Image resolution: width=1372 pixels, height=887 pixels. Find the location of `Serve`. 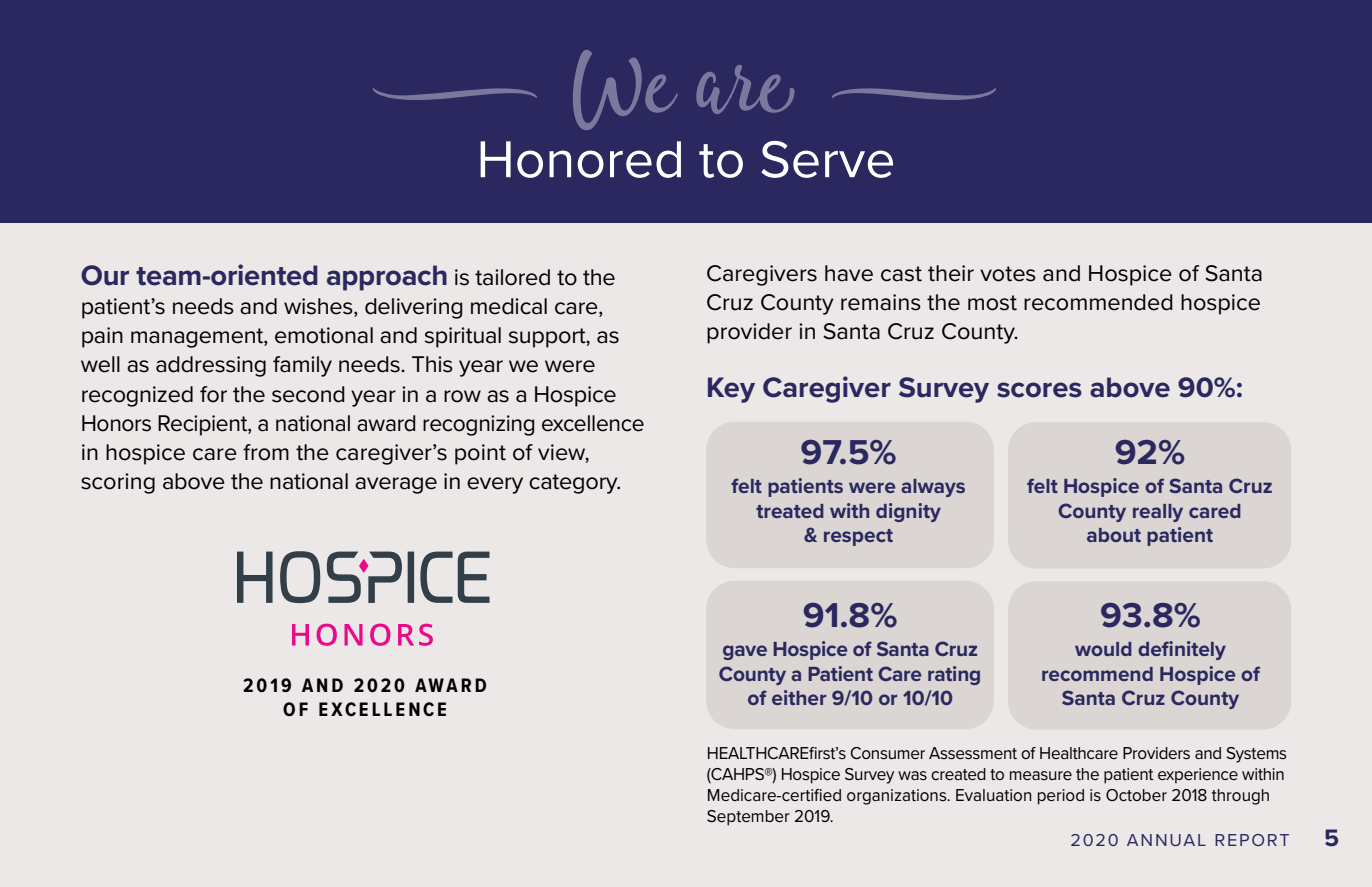

Serve is located at coordinates (827, 159).
